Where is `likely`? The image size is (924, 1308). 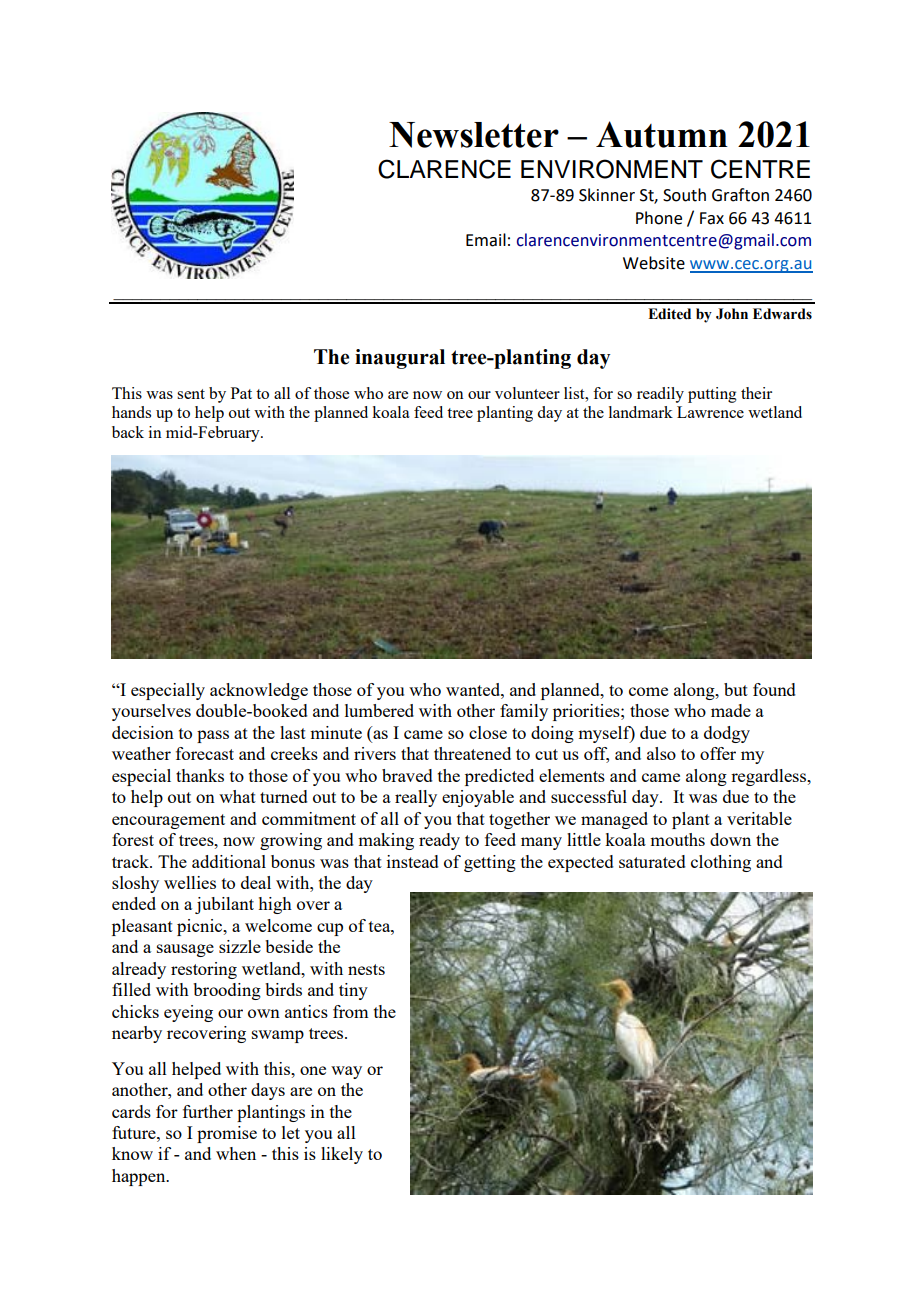
likely is located at coordinates (342, 1155).
